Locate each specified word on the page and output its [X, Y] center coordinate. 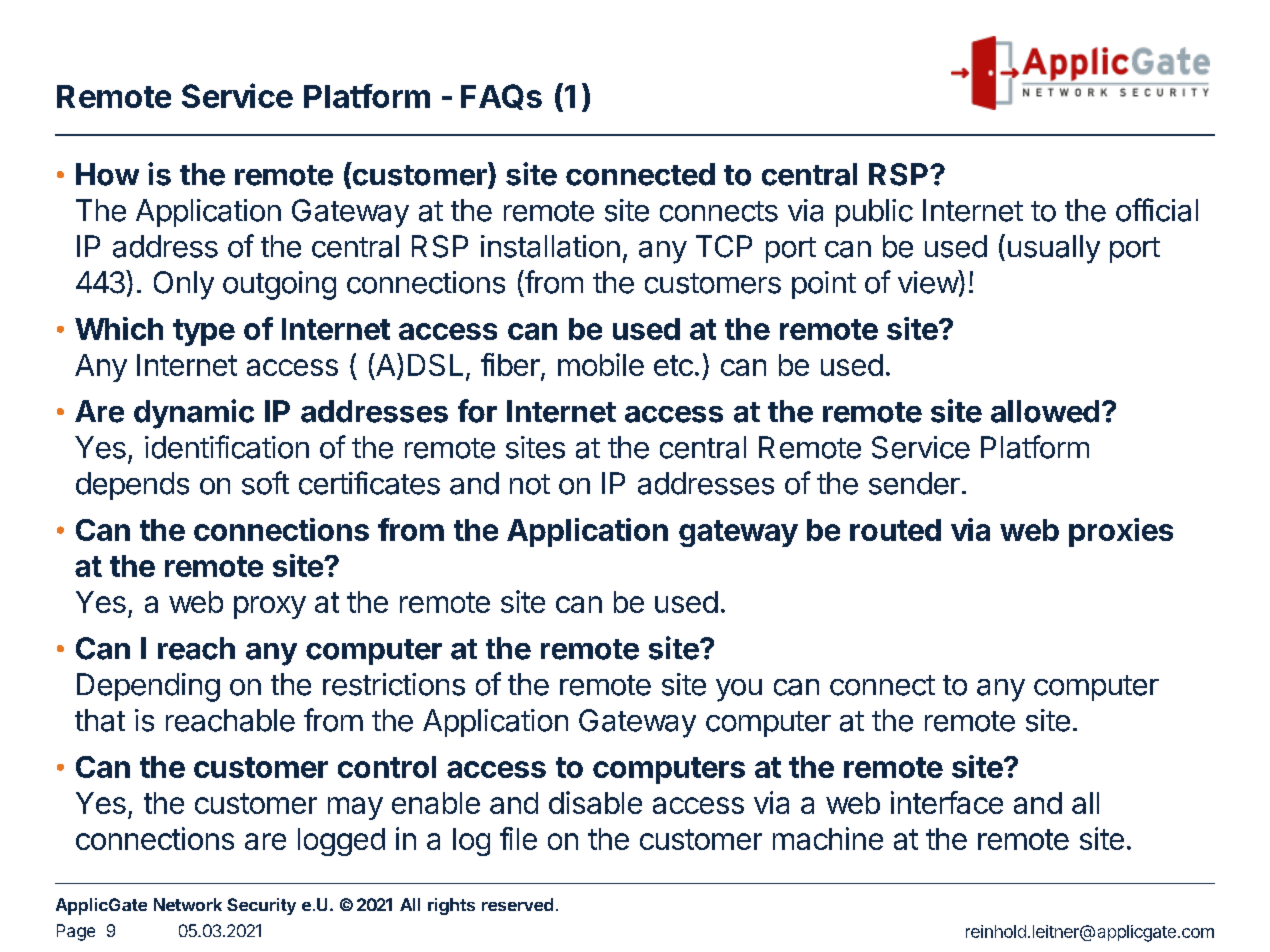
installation [550, 246]
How [107, 174]
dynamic [194, 414]
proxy [270, 607]
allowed [1045, 411]
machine [828, 838]
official [1157, 210]
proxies [1121, 532]
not [530, 484]
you [739, 690]
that [100, 720]
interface [947, 802]
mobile [601, 364]
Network [188, 904]
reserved [517, 904]
